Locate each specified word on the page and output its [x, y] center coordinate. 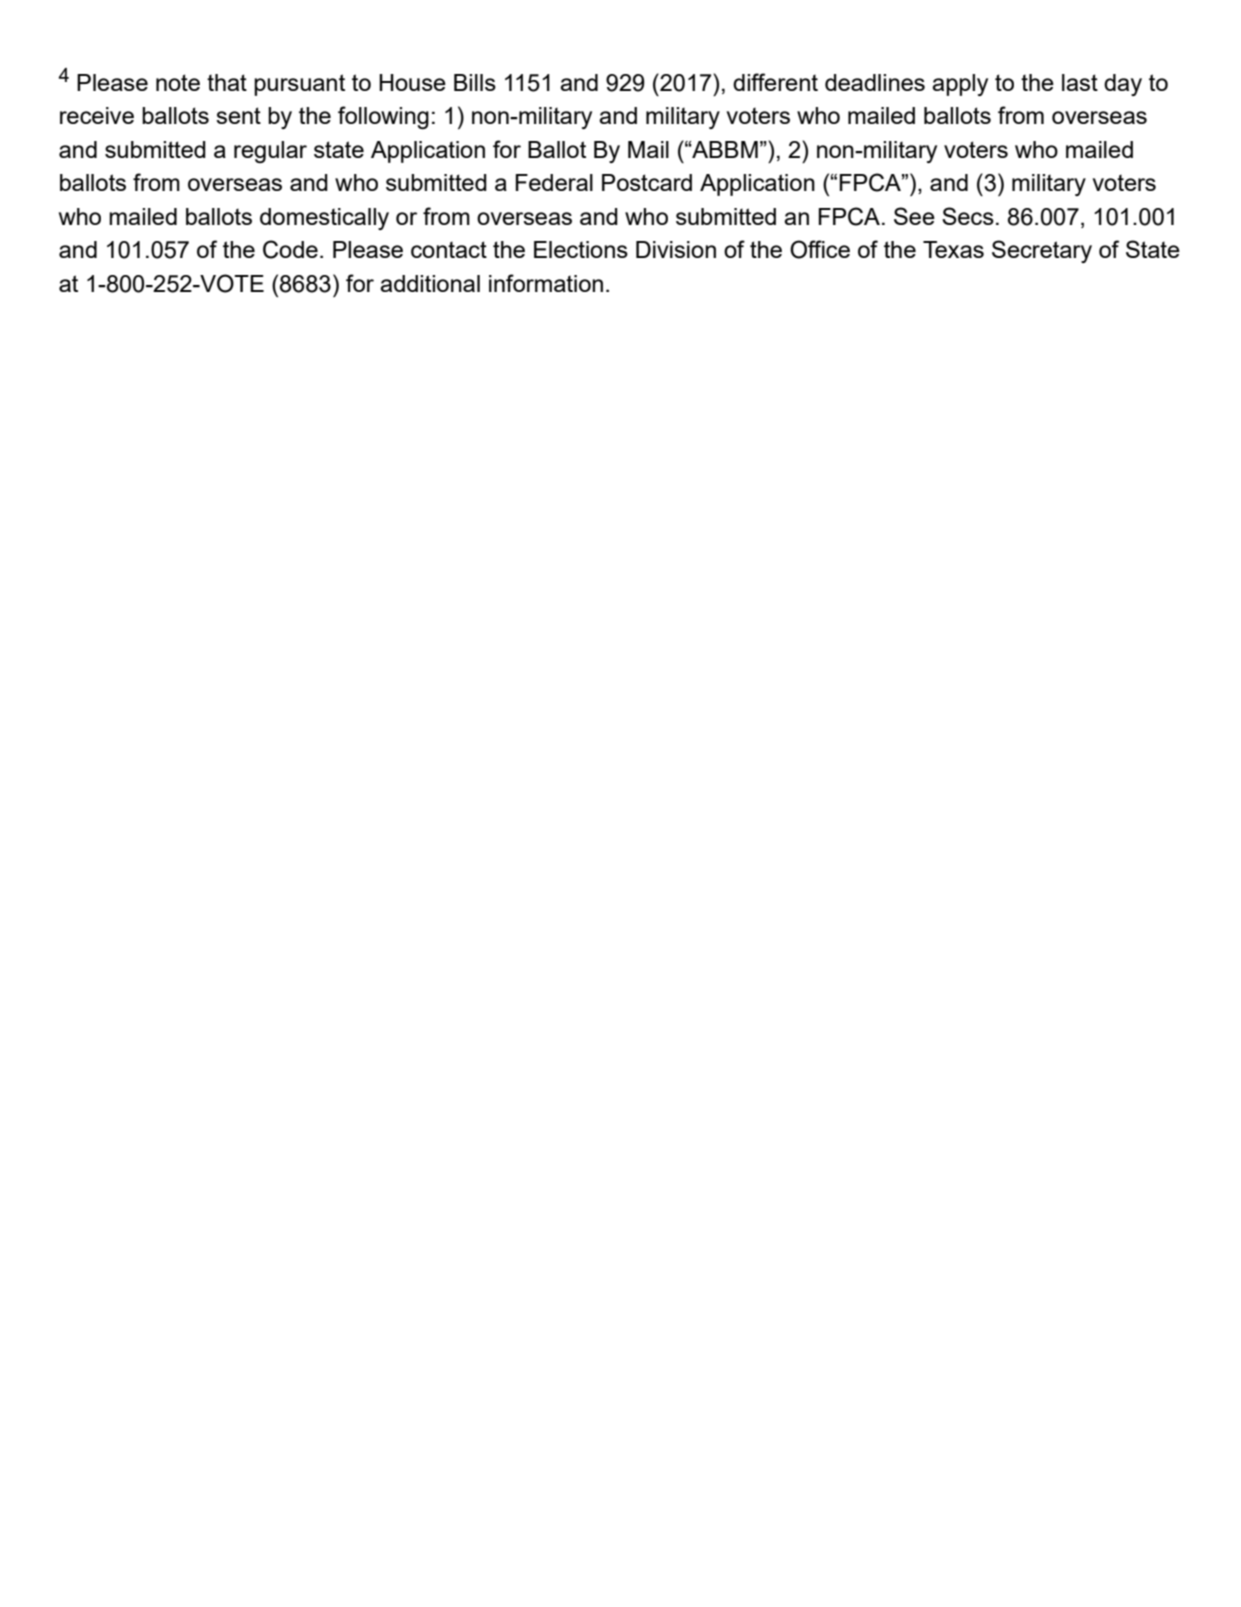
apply [960, 85]
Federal [554, 182]
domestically [324, 219]
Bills [475, 82]
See [914, 216]
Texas [953, 249]
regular [270, 152]
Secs [968, 216]
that [227, 82]
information [546, 283]
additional [430, 283]
